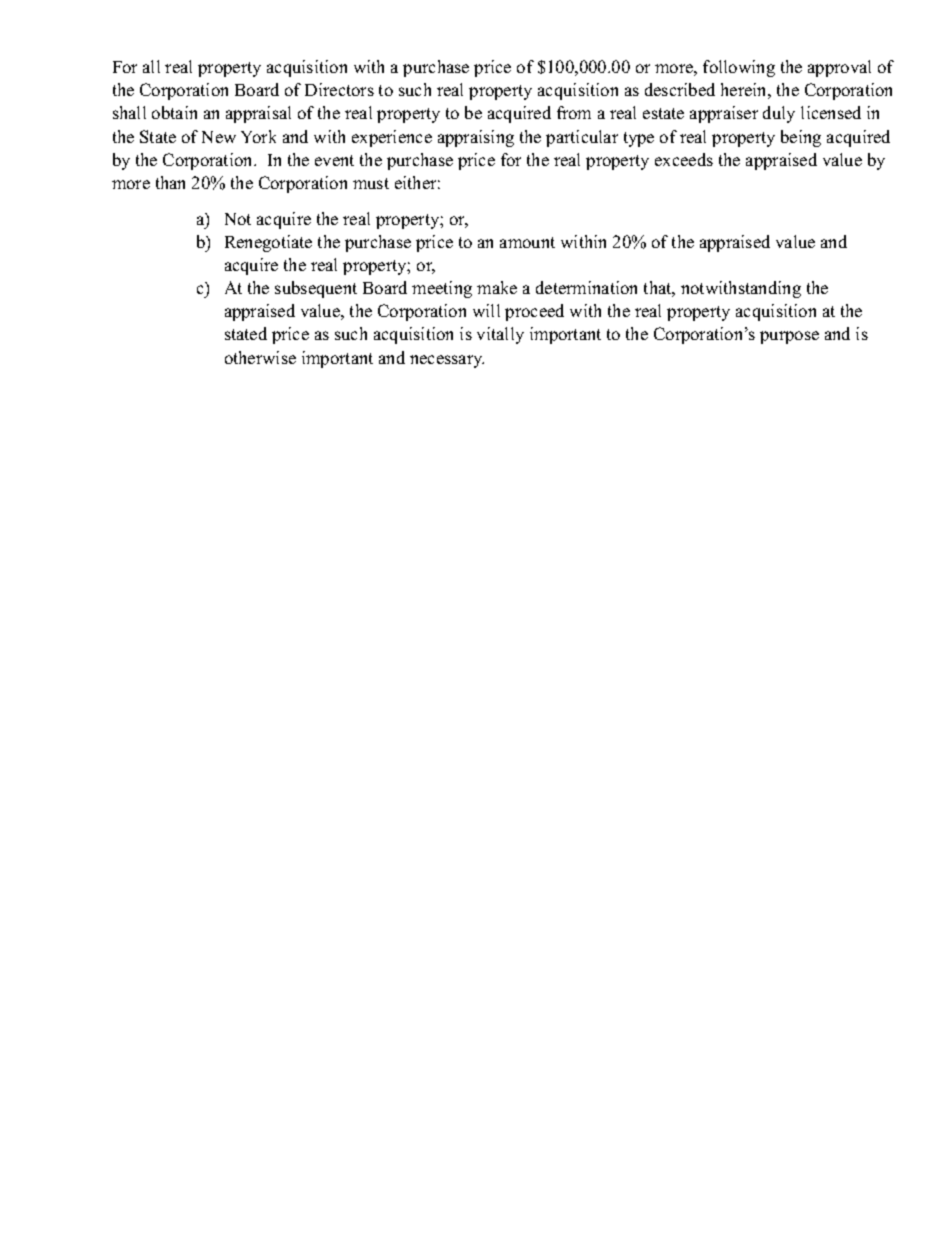 This page has width=952, height=1233. Describe the element at coordinates (316, 289) in the page. I see `subsequent` at that location.
